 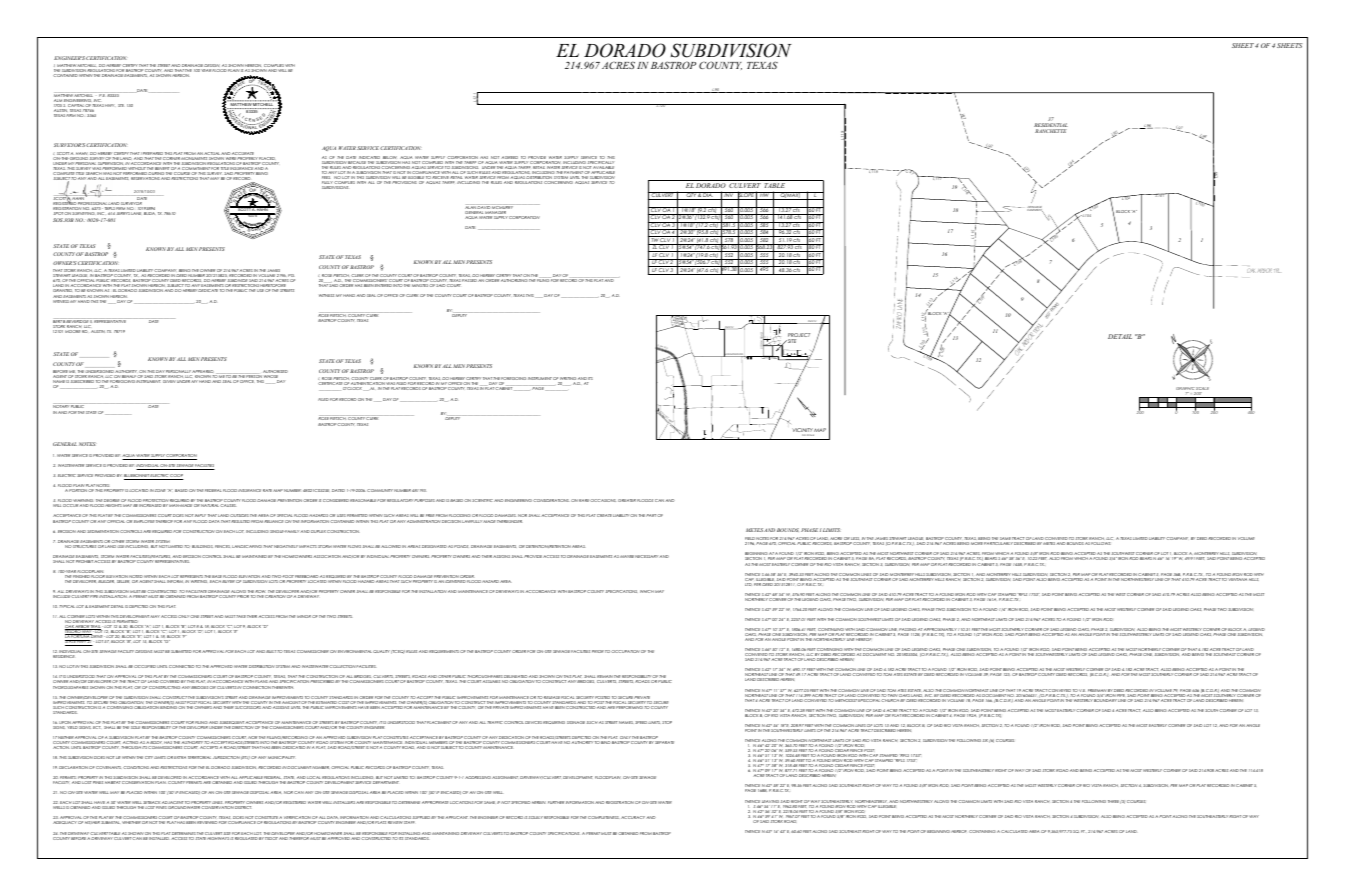 What do you see at coordinates (940, 631) in the document?
I see `APPROXIMATELY` at bounding box center [940, 631].
